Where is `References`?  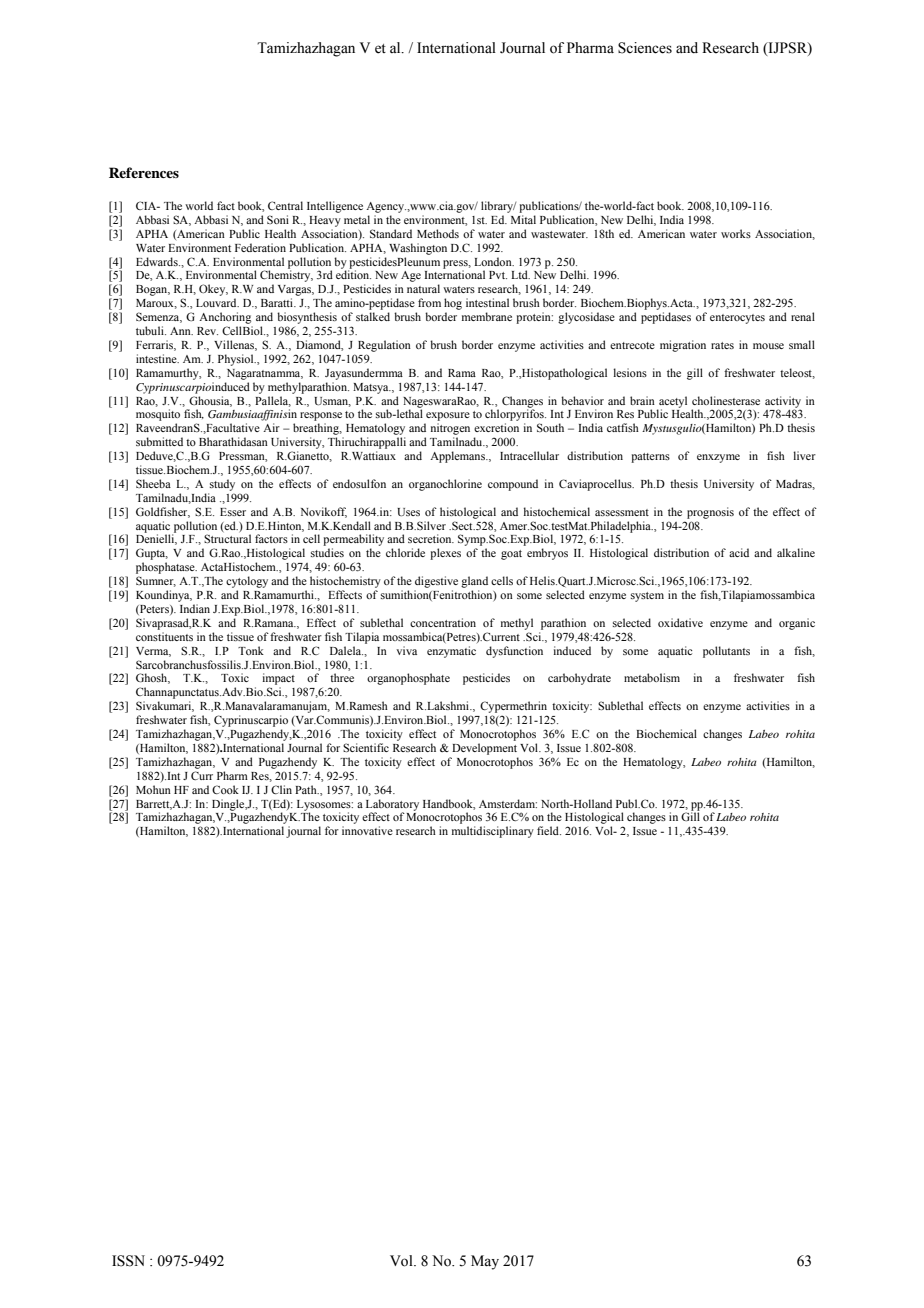
References is located at coordinates (144, 172).
